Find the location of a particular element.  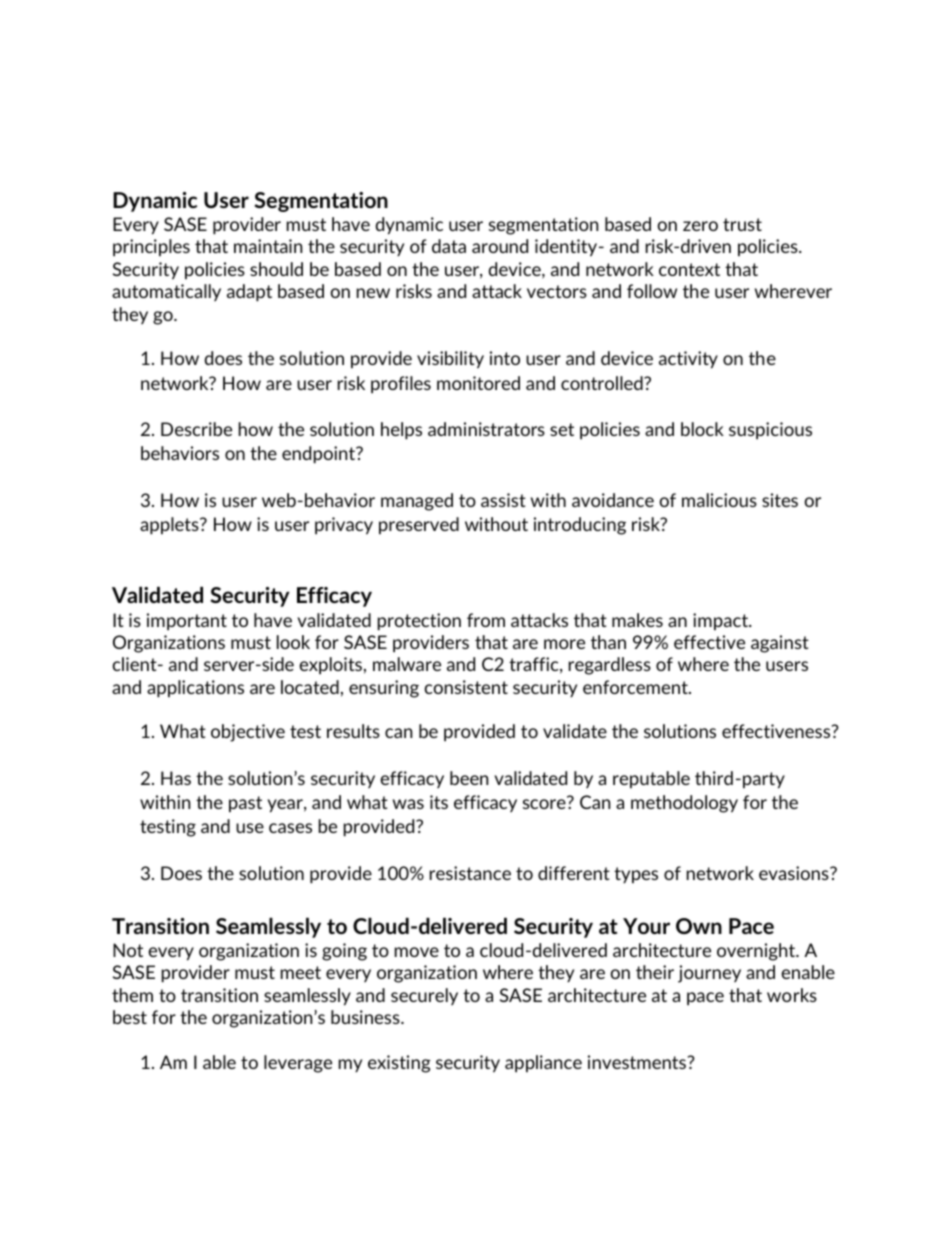

methodology is located at coordinates (684, 804).
